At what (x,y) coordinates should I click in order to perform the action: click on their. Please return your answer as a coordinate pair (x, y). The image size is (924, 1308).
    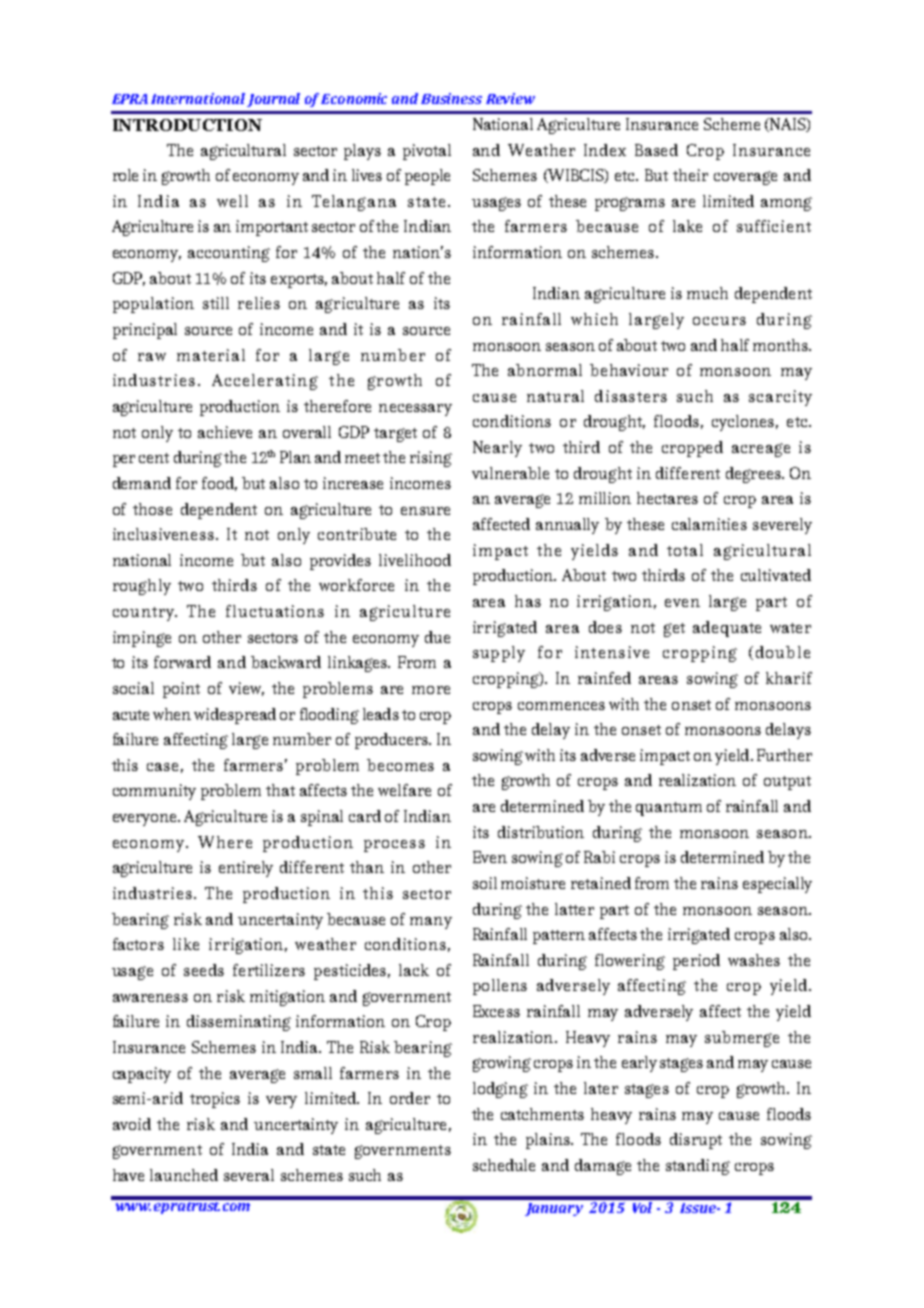
    Looking at the image, I should click on (690, 175).
